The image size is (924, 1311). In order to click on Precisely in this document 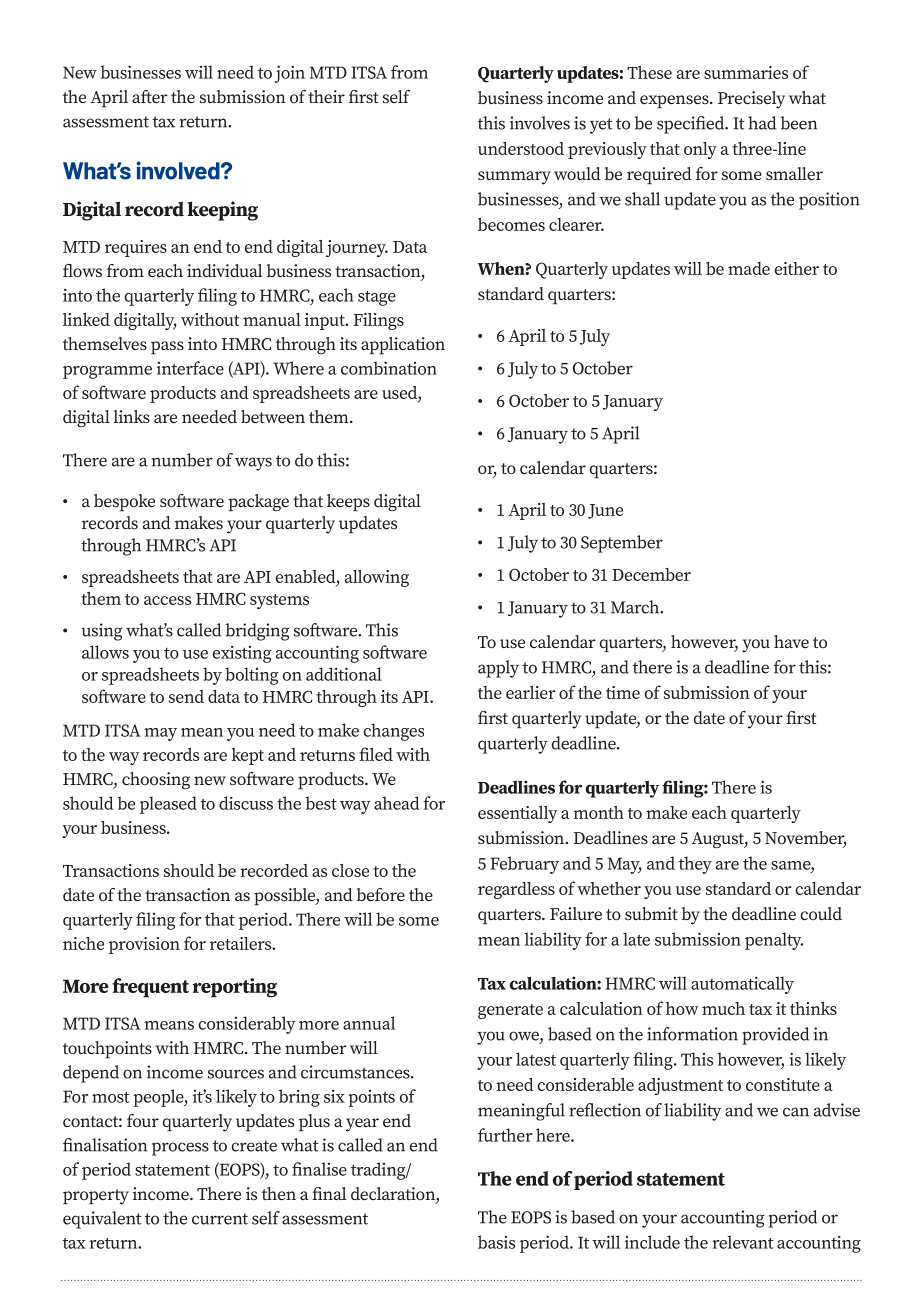, I will do `click(751, 100)`.
